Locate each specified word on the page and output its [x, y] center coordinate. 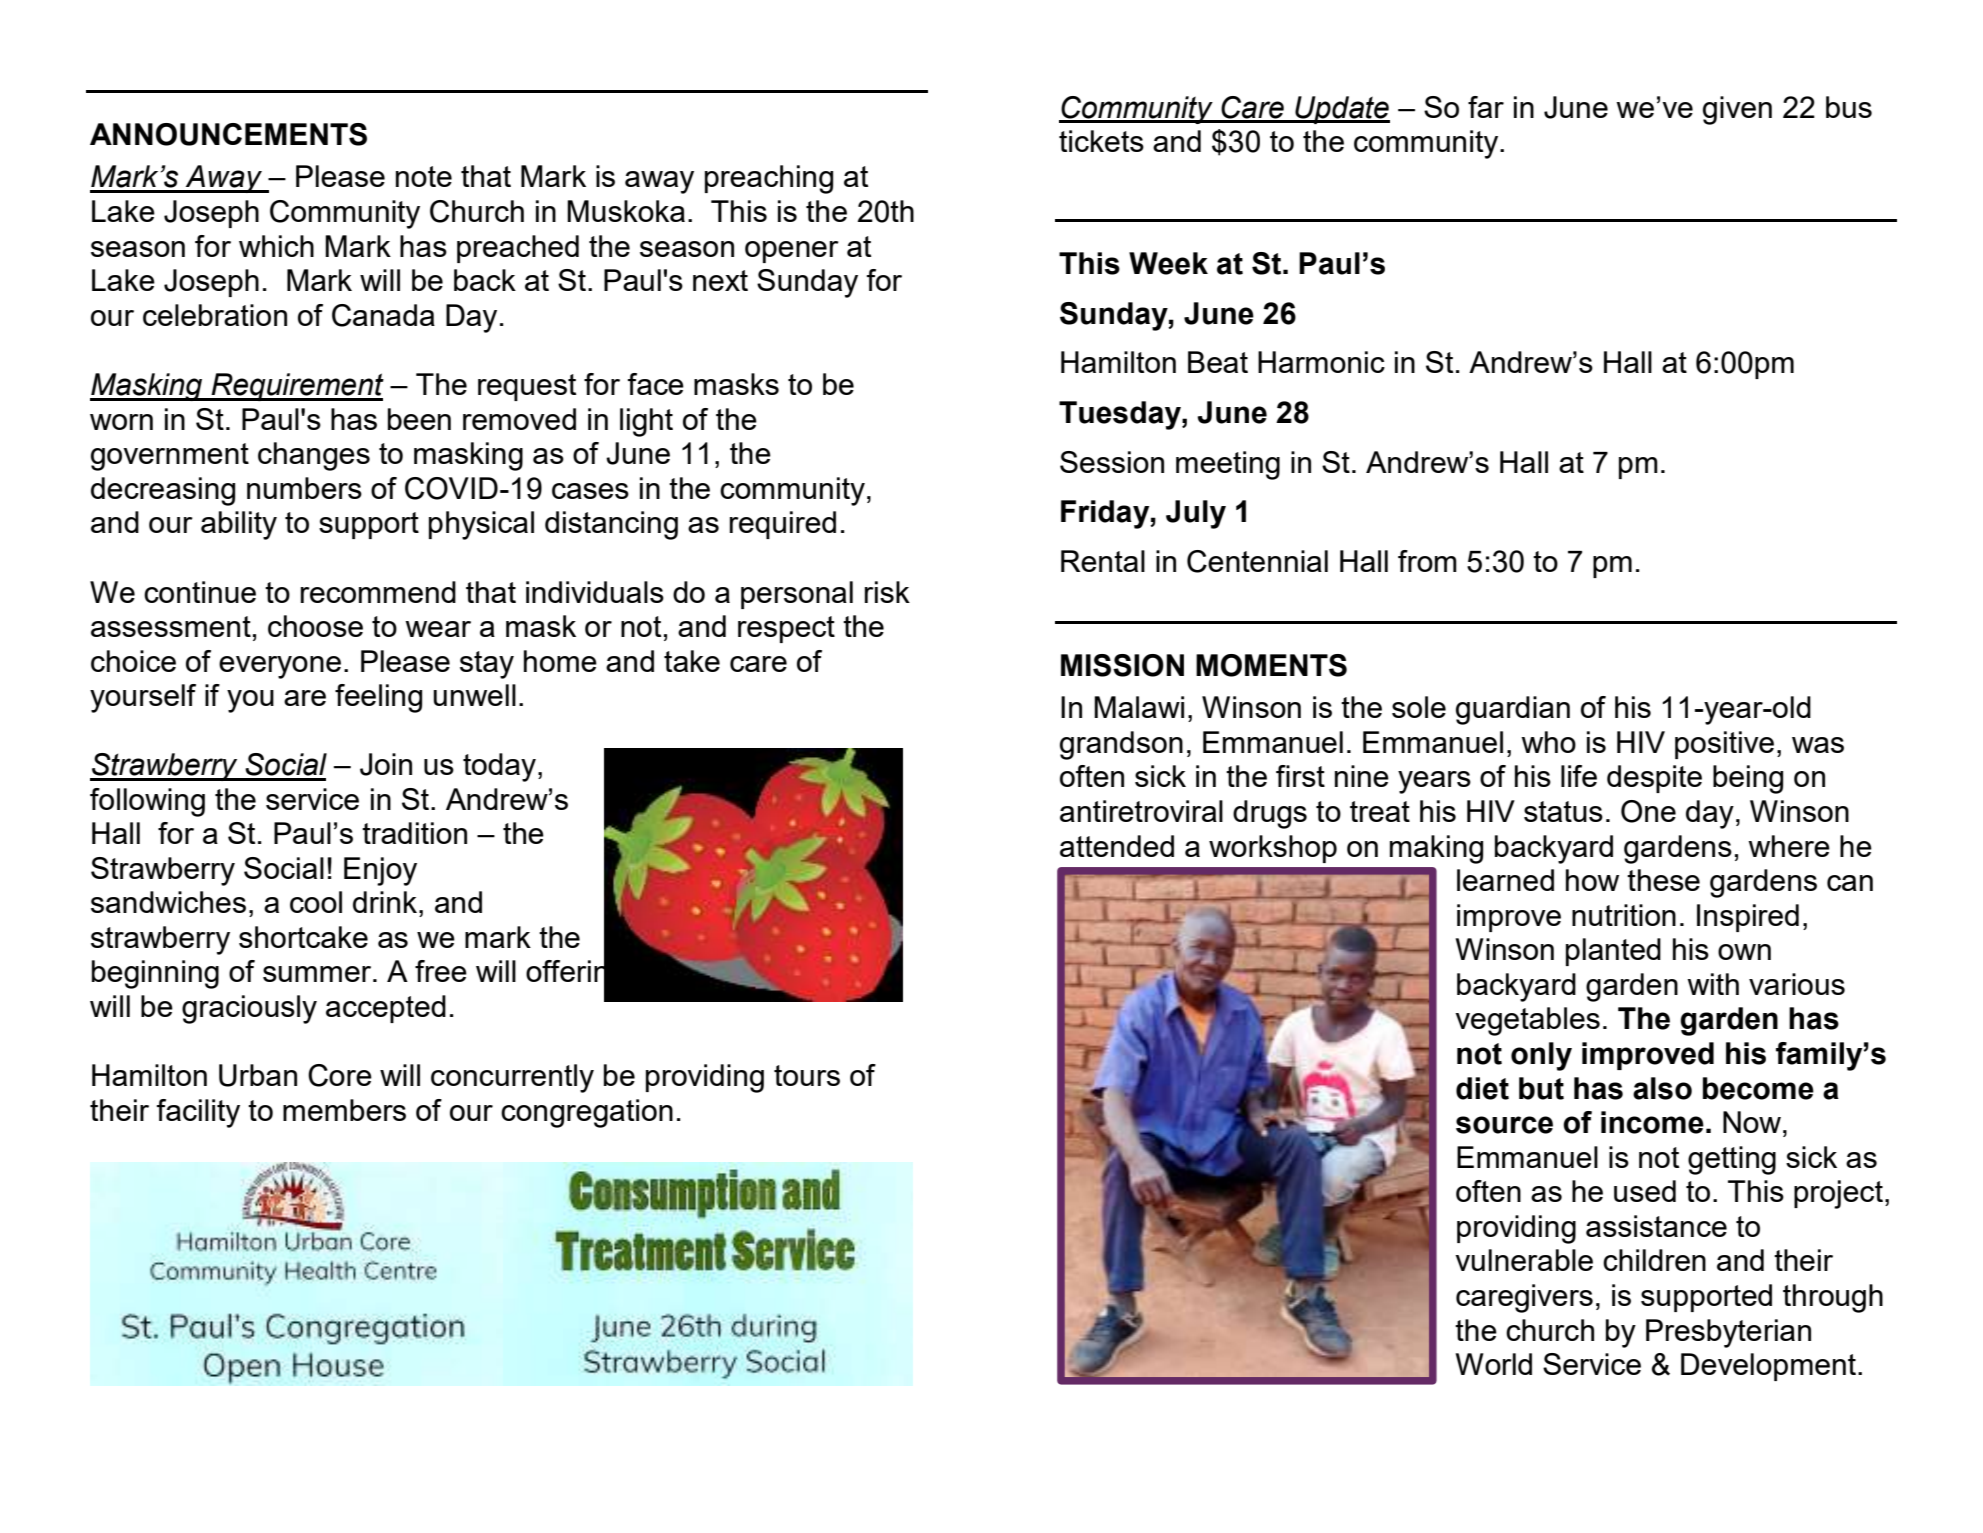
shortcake [303, 937]
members [344, 1110]
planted [1613, 952]
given [1737, 110]
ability [239, 525]
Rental [1103, 561]
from [1427, 561]
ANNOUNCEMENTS [228, 134]
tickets [1101, 141]
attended [1117, 846]
